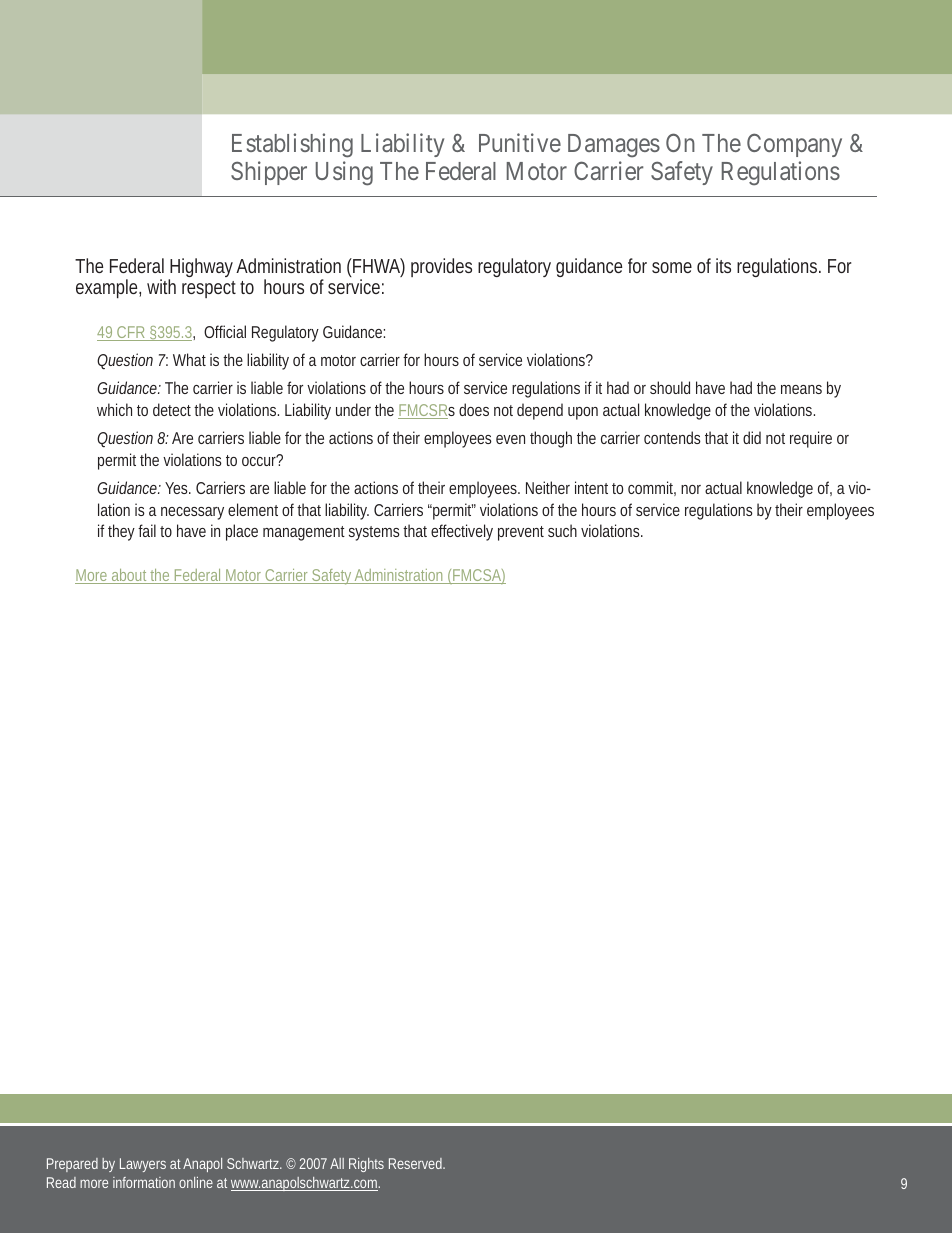  I want to click on about, so click(130, 576).
